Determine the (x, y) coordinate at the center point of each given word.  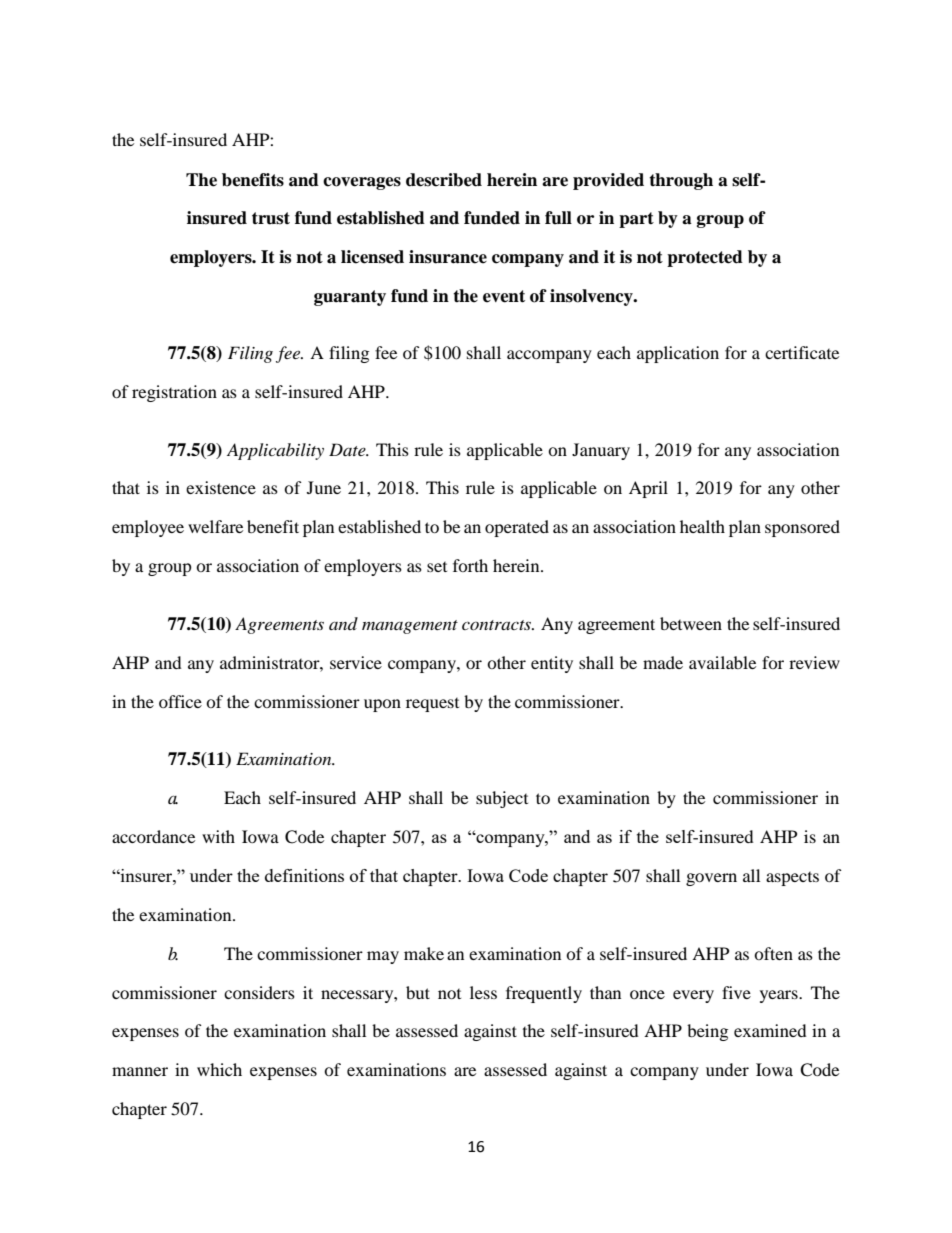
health (702, 526)
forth (470, 565)
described (444, 180)
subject (502, 799)
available (722, 662)
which (219, 1069)
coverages (362, 183)
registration (174, 393)
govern (711, 879)
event (504, 296)
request (432, 705)
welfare (215, 526)
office (180, 701)
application (678, 354)
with (218, 836)
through (681, 181)
